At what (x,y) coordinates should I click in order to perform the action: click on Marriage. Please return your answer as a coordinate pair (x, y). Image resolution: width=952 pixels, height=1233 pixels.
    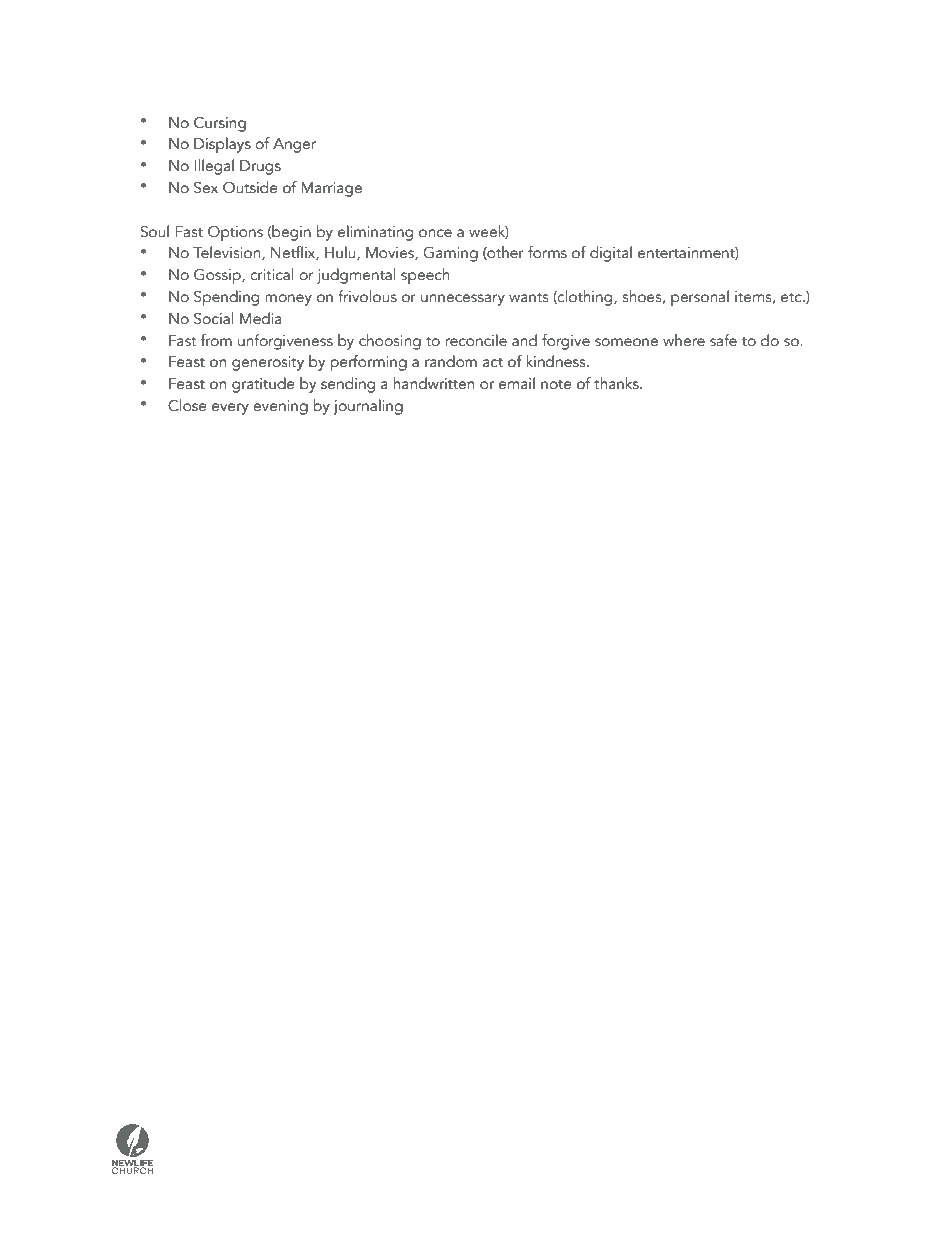
    Looking at the image, I should click on (331, 189).
